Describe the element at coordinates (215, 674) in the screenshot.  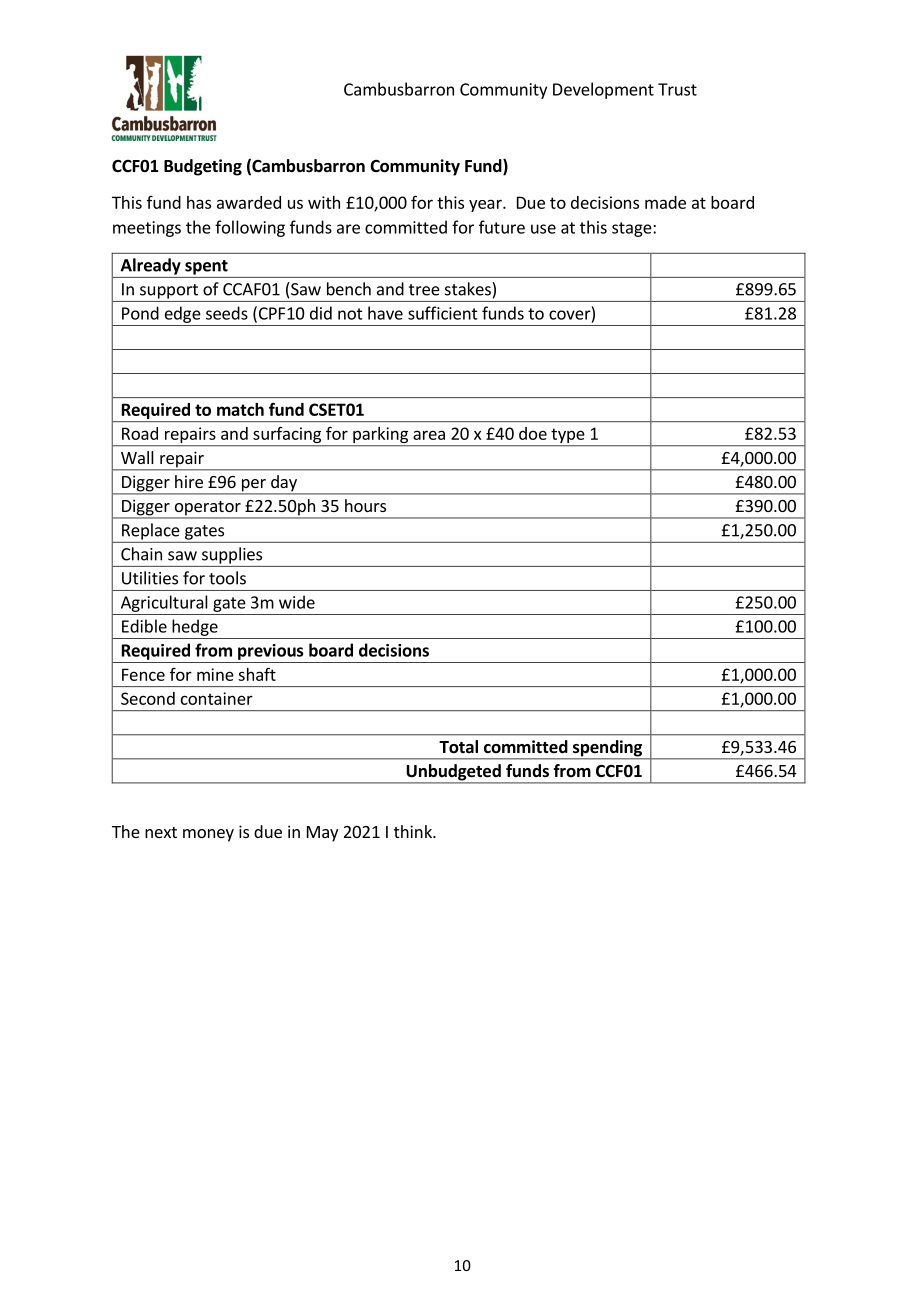
I see `mine` at that location.
